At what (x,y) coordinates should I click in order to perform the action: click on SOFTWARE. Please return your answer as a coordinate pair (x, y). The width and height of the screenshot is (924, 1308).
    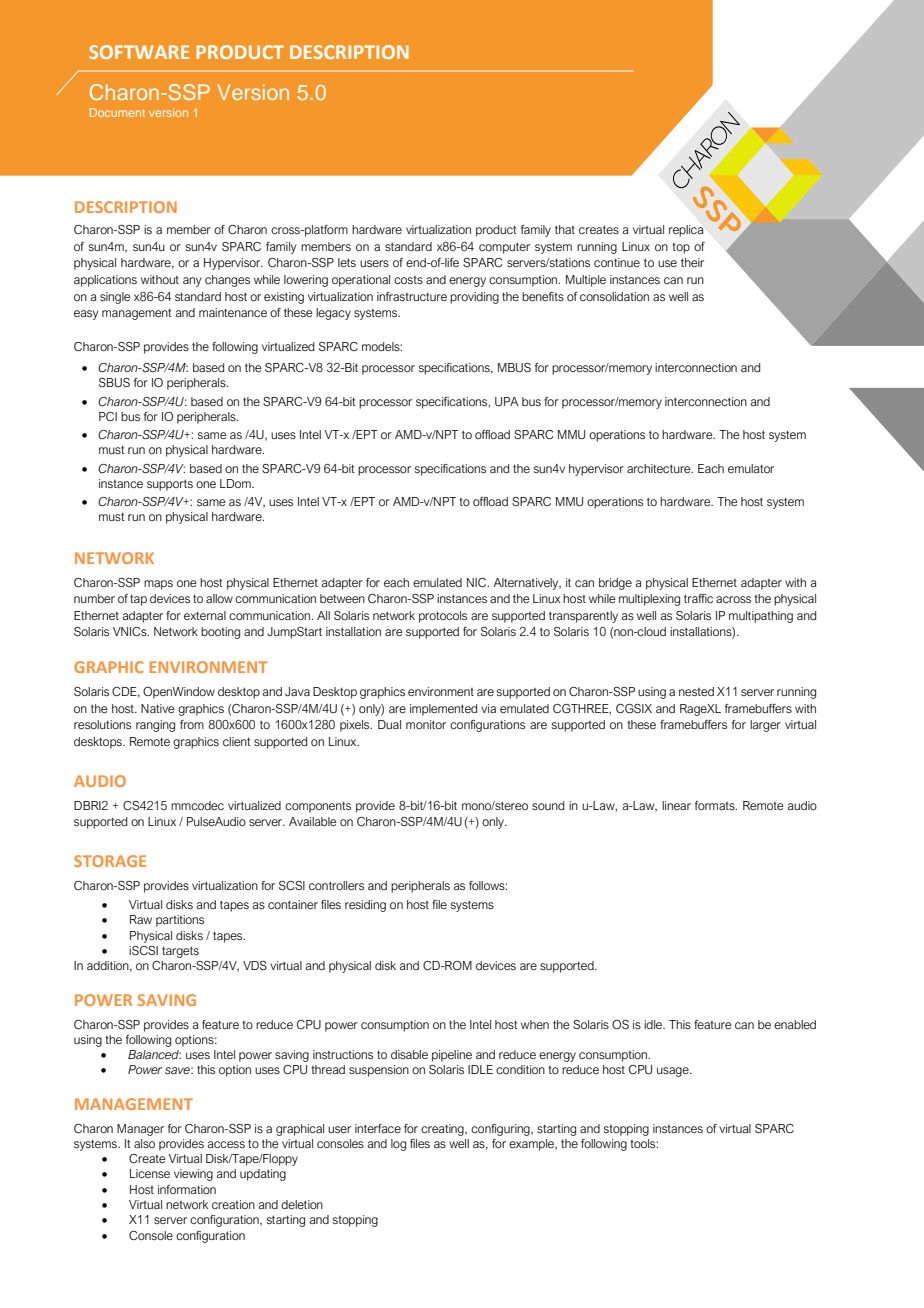
    Looking at the image, I should click on (139, 52).
